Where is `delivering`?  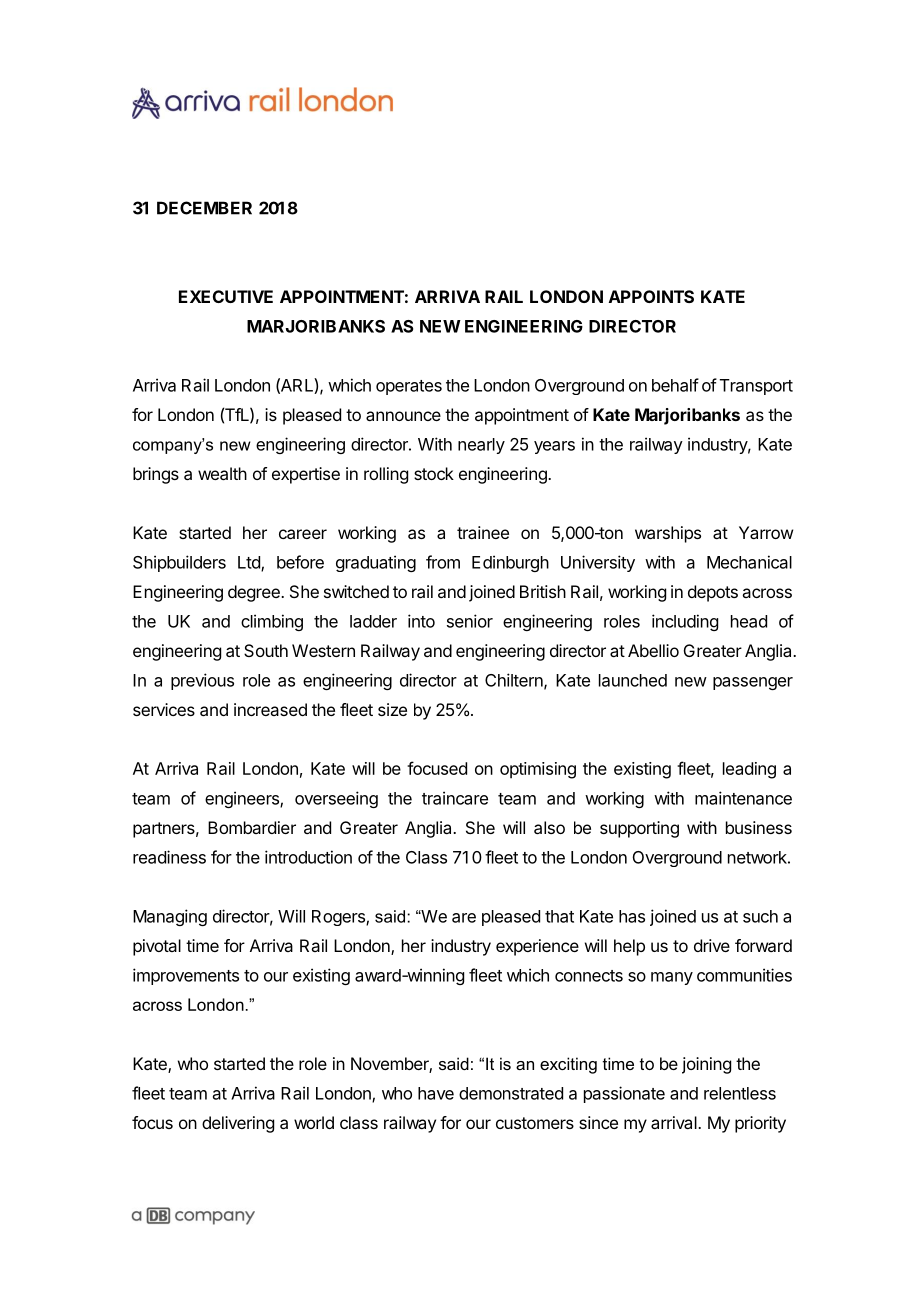 delivering is located at coordinates (238, 1124).
